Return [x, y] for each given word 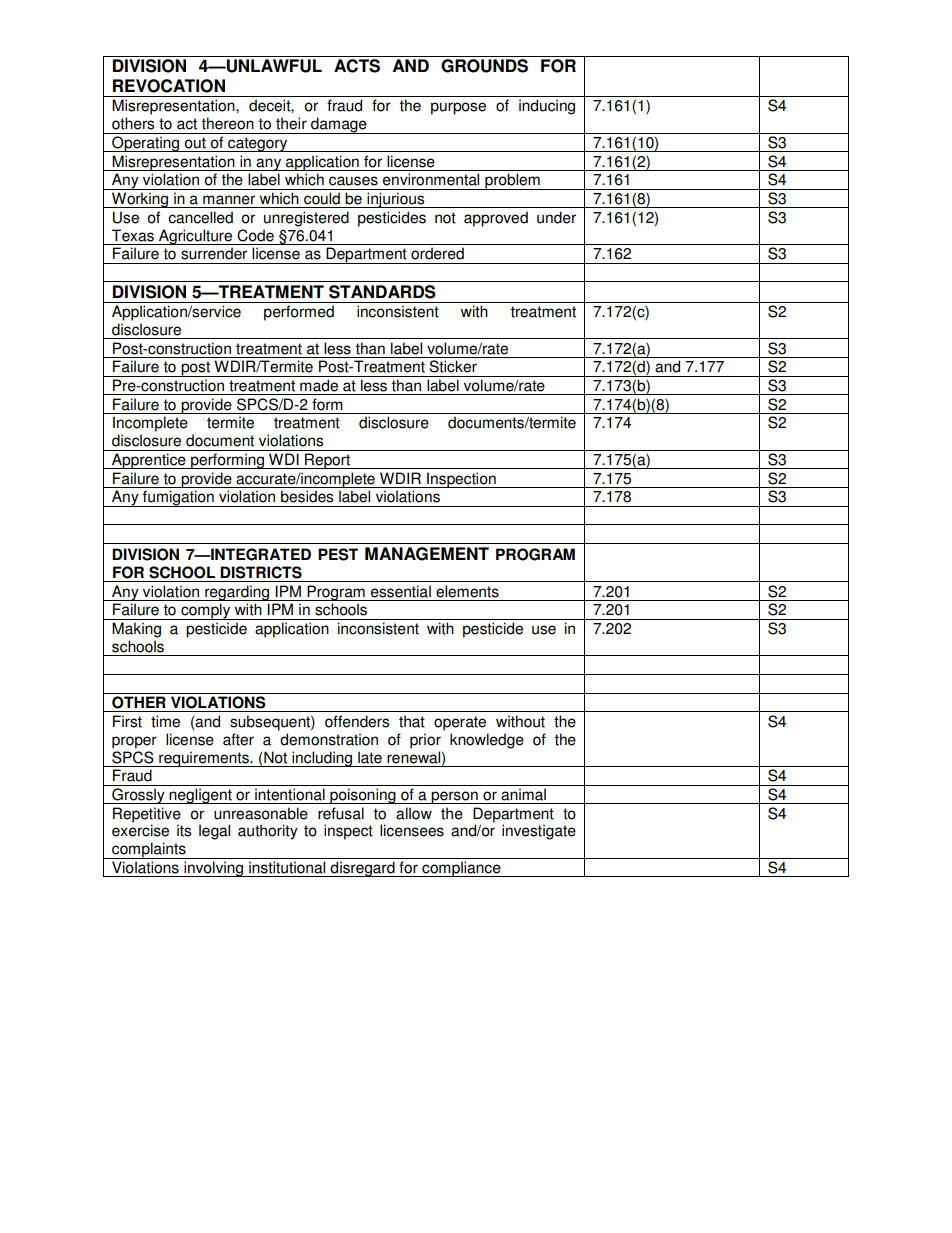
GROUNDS [484, 66]
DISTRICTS [261, 572]
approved [496, 219]
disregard [363, 869]
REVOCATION [169, 86]
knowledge [487, 741]
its [184, 830]
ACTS [357, 66]
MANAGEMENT [427, 554]
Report [327, 461]
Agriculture [196, 237]
